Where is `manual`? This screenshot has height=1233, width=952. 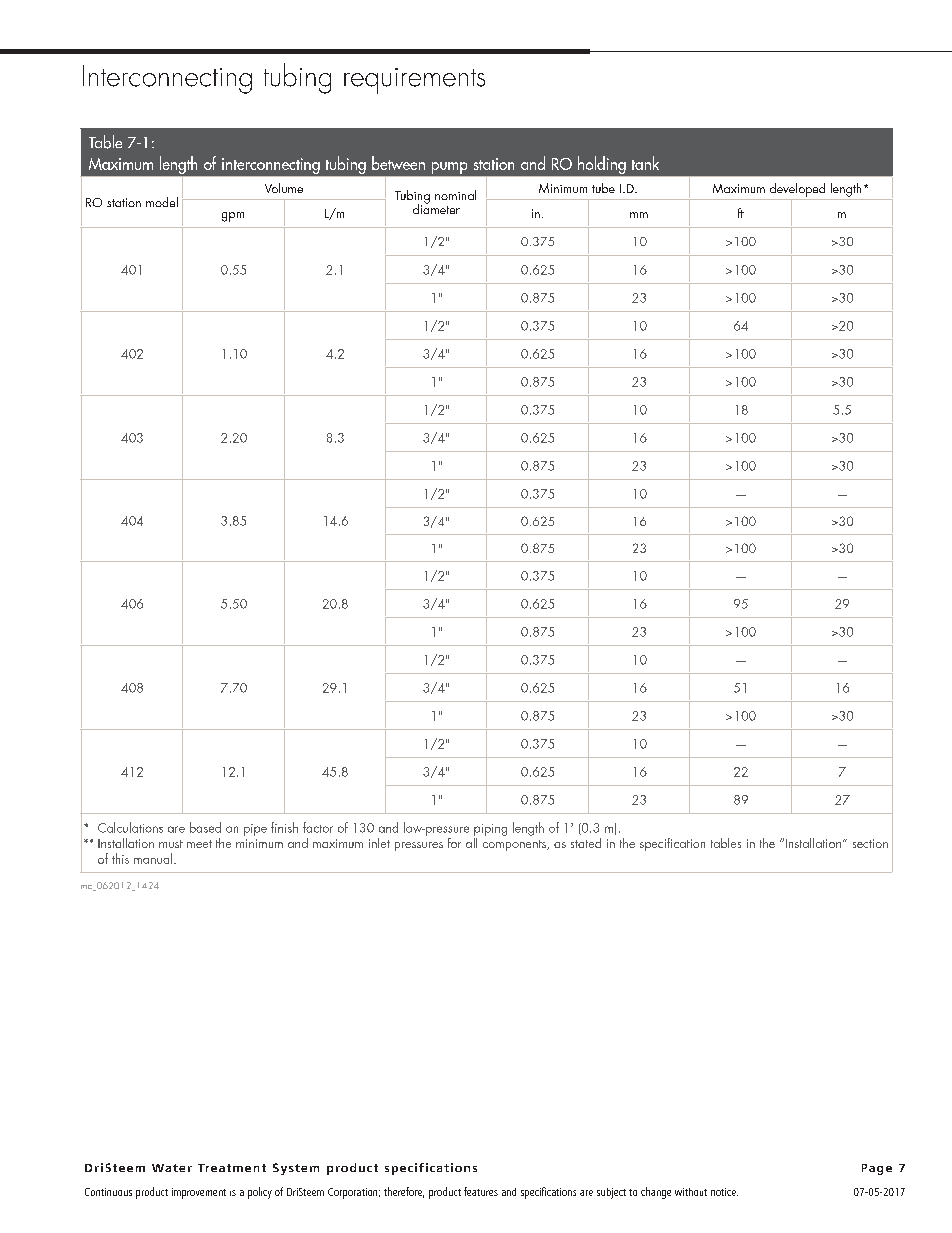 manual is located at coordinates (154, 858).
